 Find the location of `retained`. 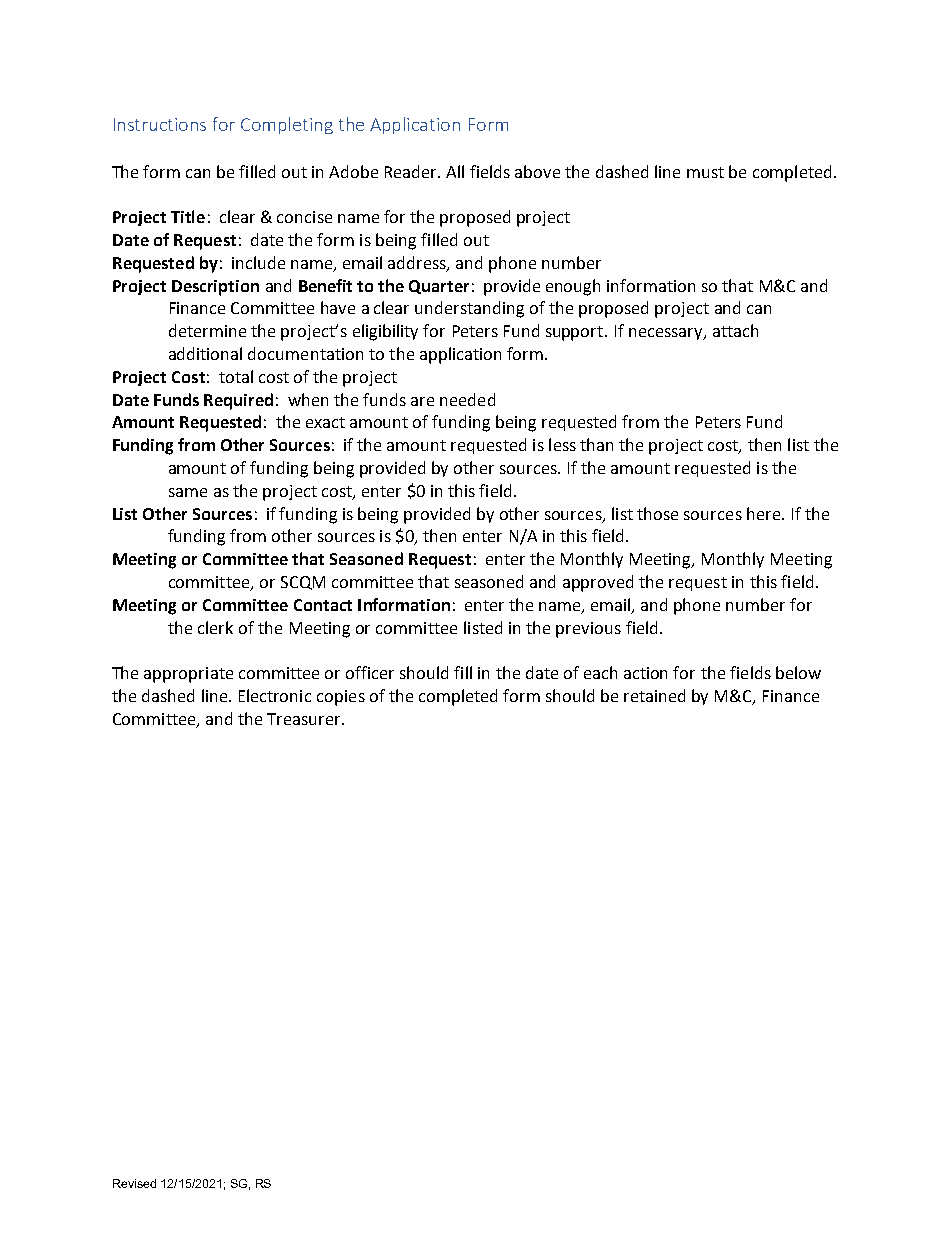

retained is located at coordinates (654, 695).
